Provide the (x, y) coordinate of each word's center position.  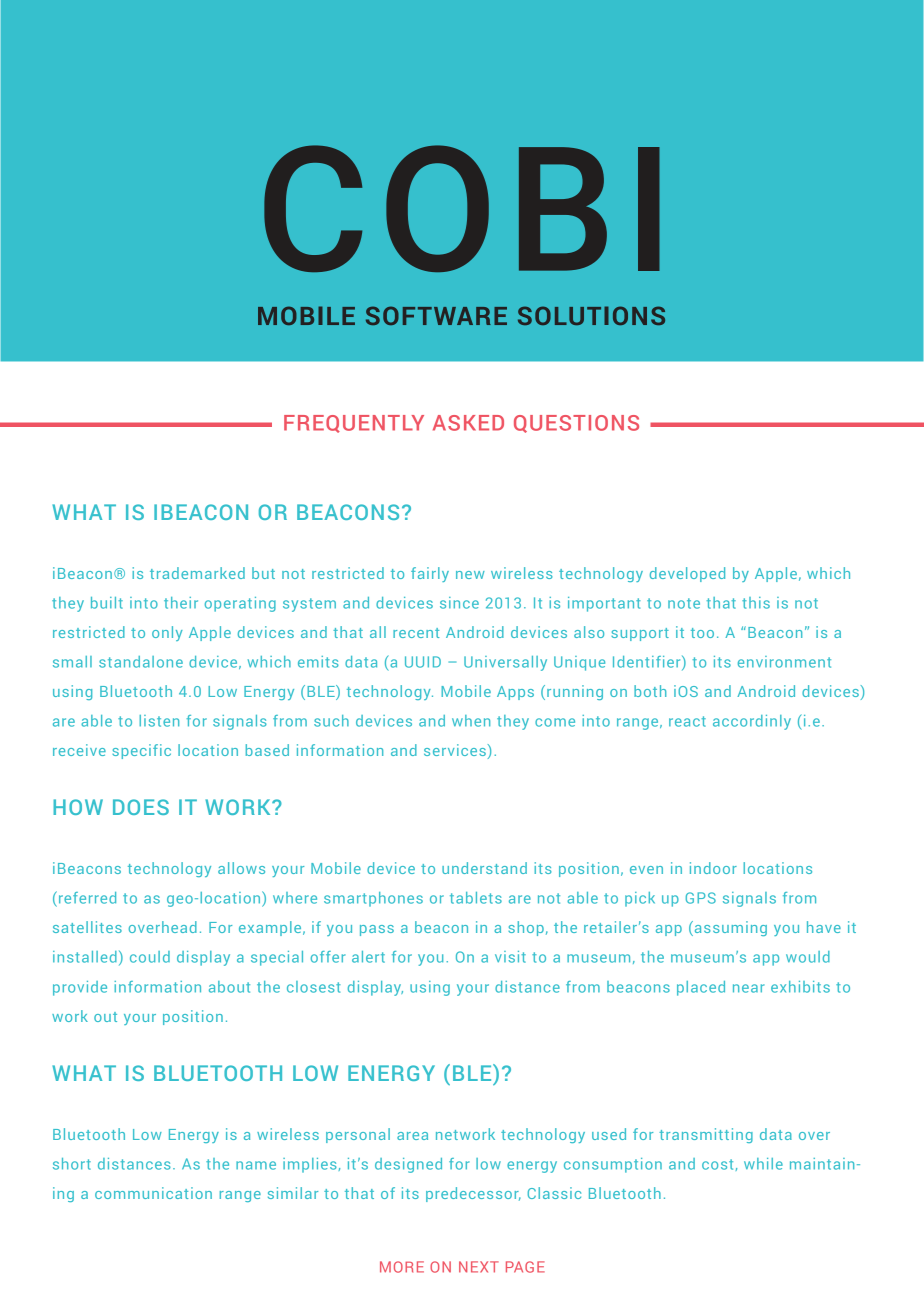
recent (416, 633)
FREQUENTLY (354, 424)
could (150, 957)
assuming (729, 928)
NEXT (479, 1267)
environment (784, 662)
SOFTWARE (436, 315)
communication (153, 1193)
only (167, 633)
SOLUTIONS (591, 315)
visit (510, 957)
